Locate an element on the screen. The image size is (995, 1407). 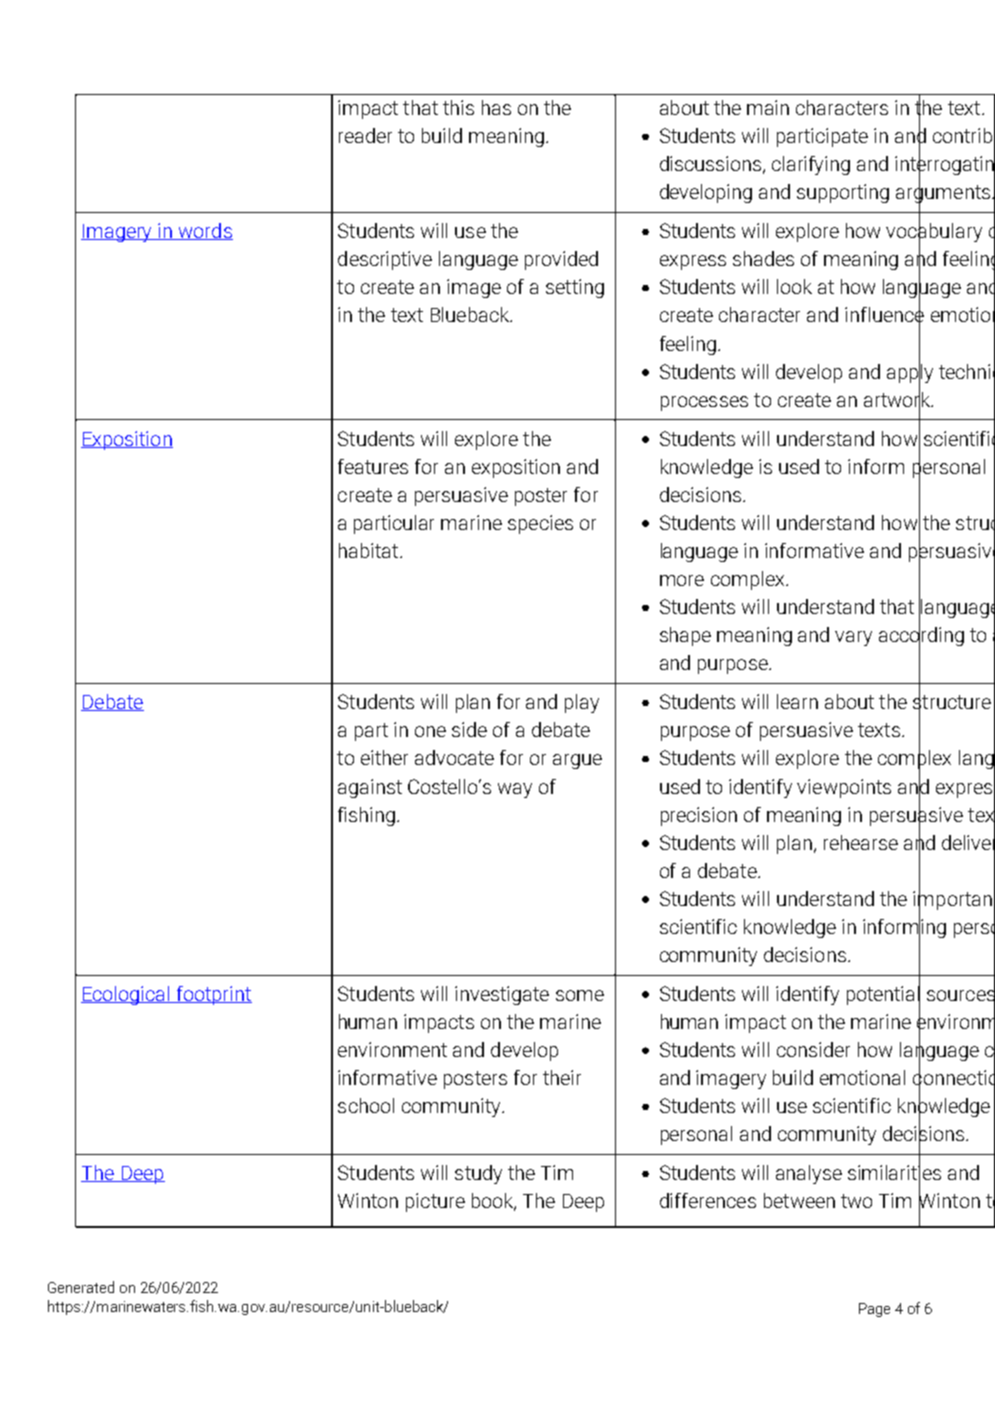
words is located at coordinates (204, 231).
